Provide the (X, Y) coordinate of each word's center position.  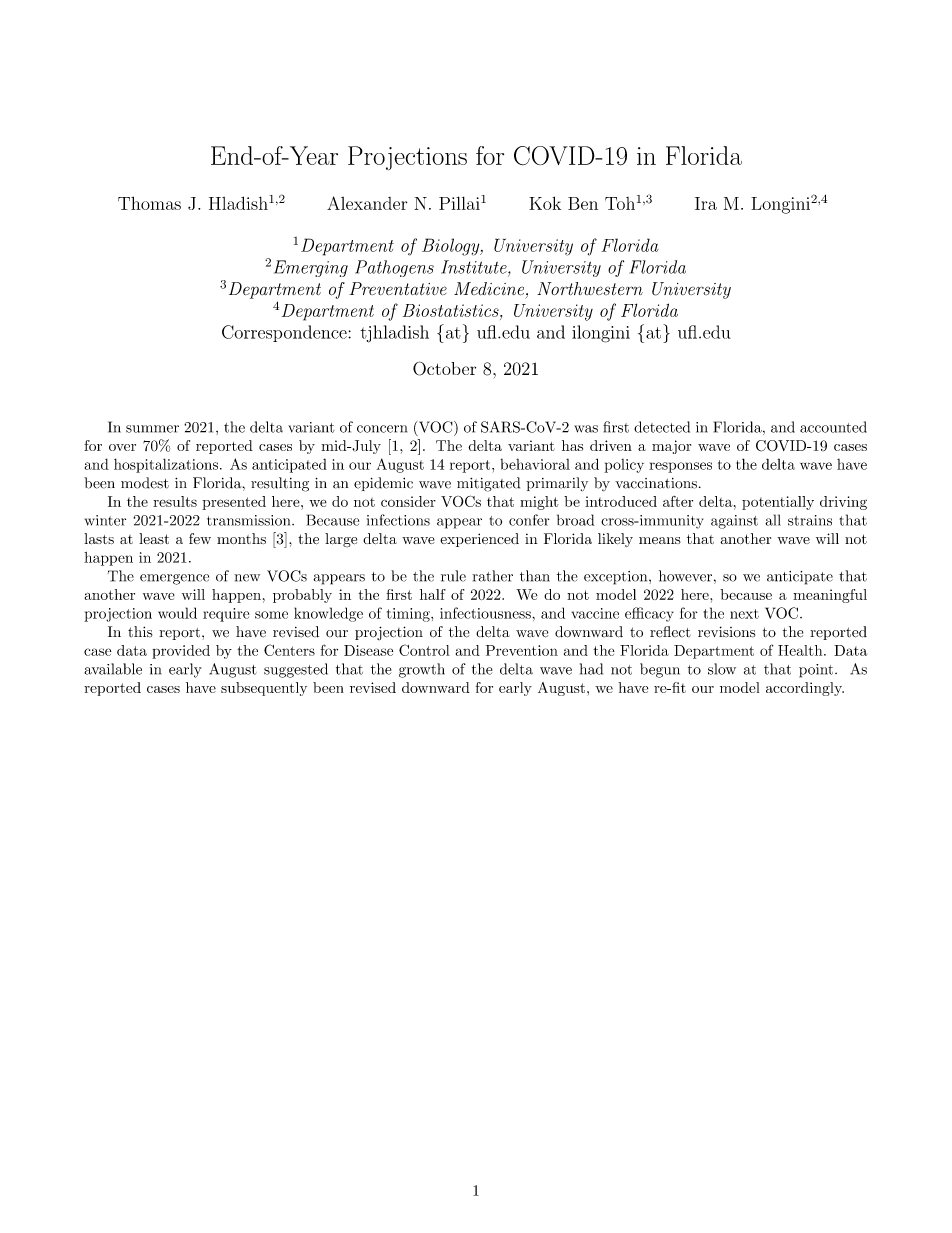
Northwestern (590, 289)
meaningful (830, 596)
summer (152, 429)
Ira (706, 203)
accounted (833, 427)
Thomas (149, 203)
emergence (174, 579)
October (444, 368)
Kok (545, 203)
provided (181, 652)
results (175, 501)
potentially (778, 503)
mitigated (488, 484)
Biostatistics (452, 310)
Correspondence (285, 333)
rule (453, 576)
